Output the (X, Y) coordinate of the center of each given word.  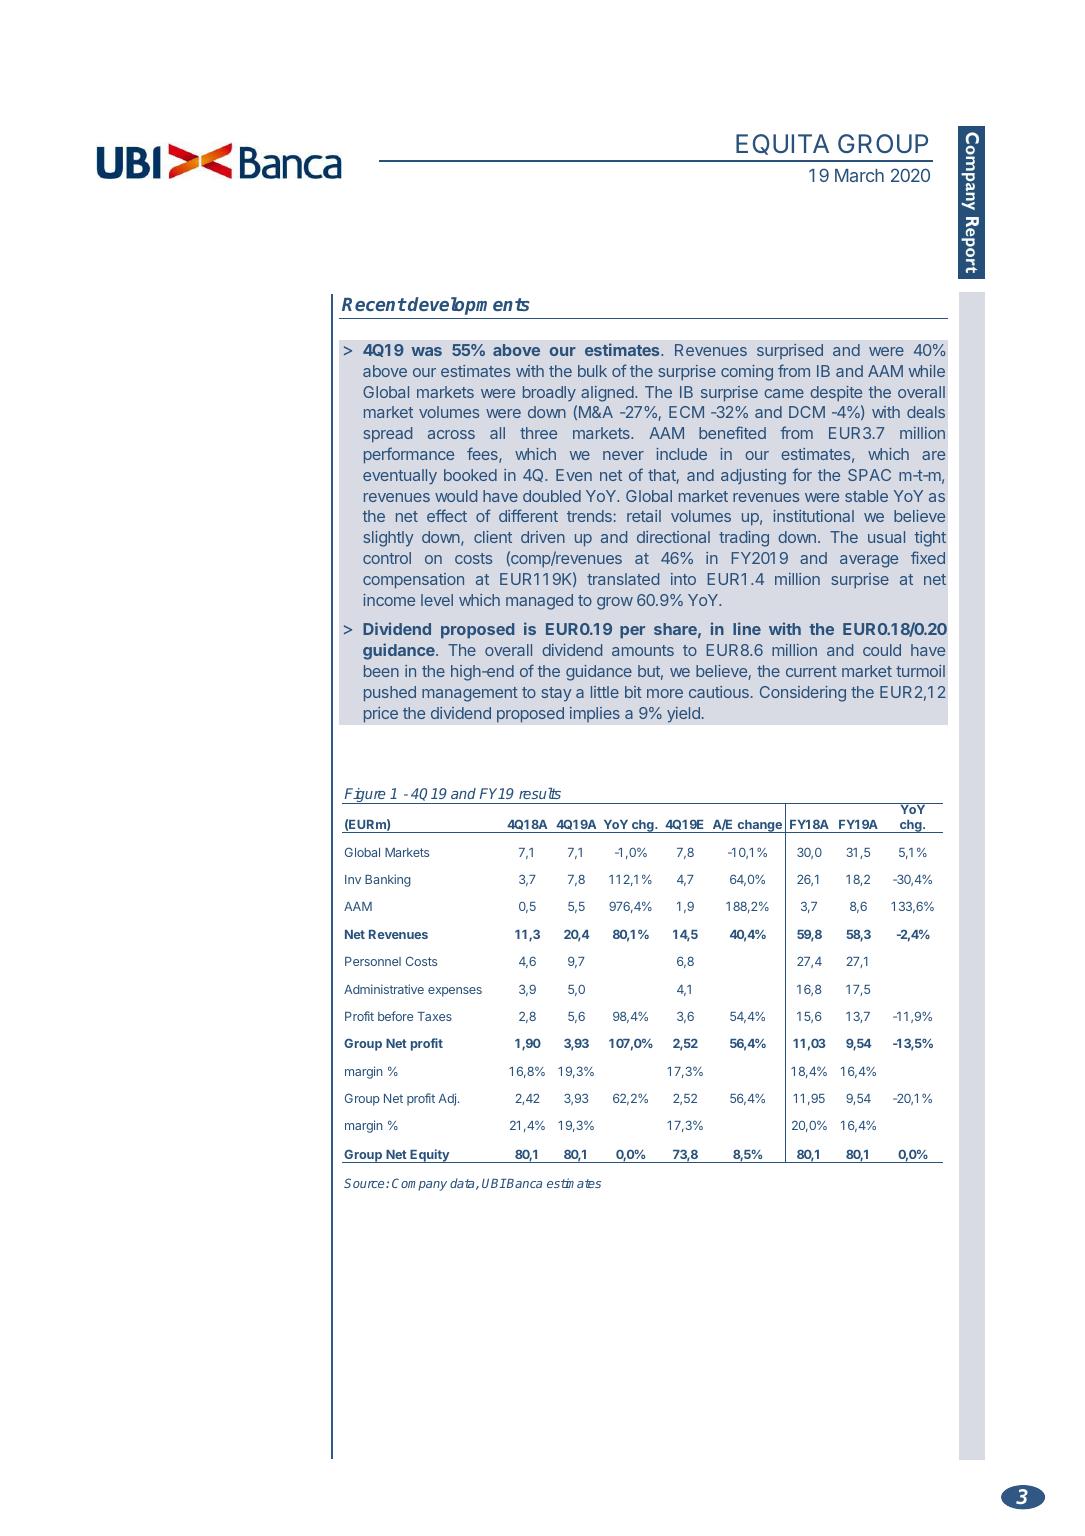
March (859, 175)
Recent (374, 304)
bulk (592, 371)
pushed (390, 693)
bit (633, 692)
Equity (430, 1156)
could (882, 650)
